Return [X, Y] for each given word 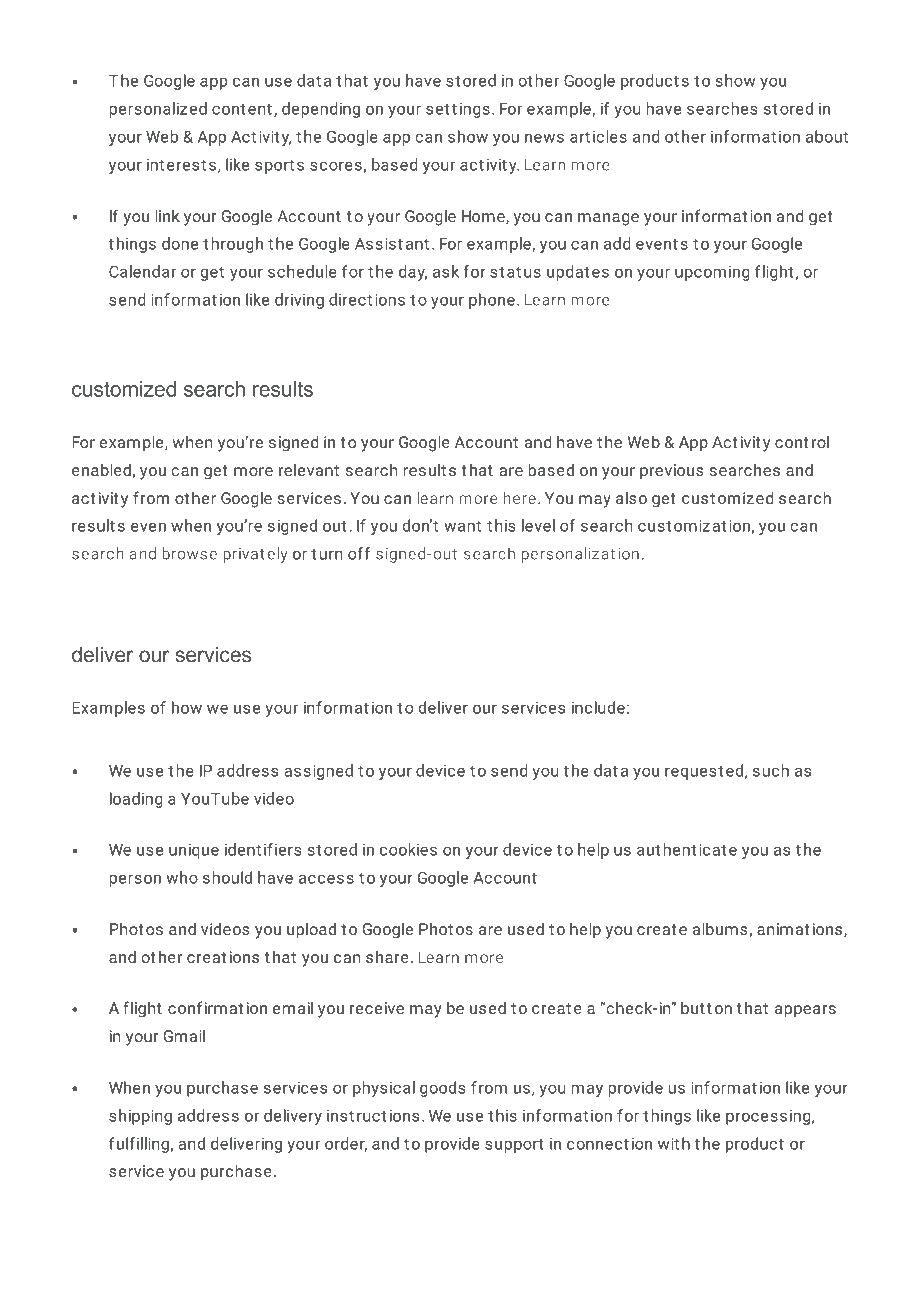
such [771, 770]
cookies [408, 849]
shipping [140, 1117]
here [519, 498]
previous [672, 472]
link [167, 215]
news [544, 138]
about [827, 136]
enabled [102, 470]
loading [136, 800]
